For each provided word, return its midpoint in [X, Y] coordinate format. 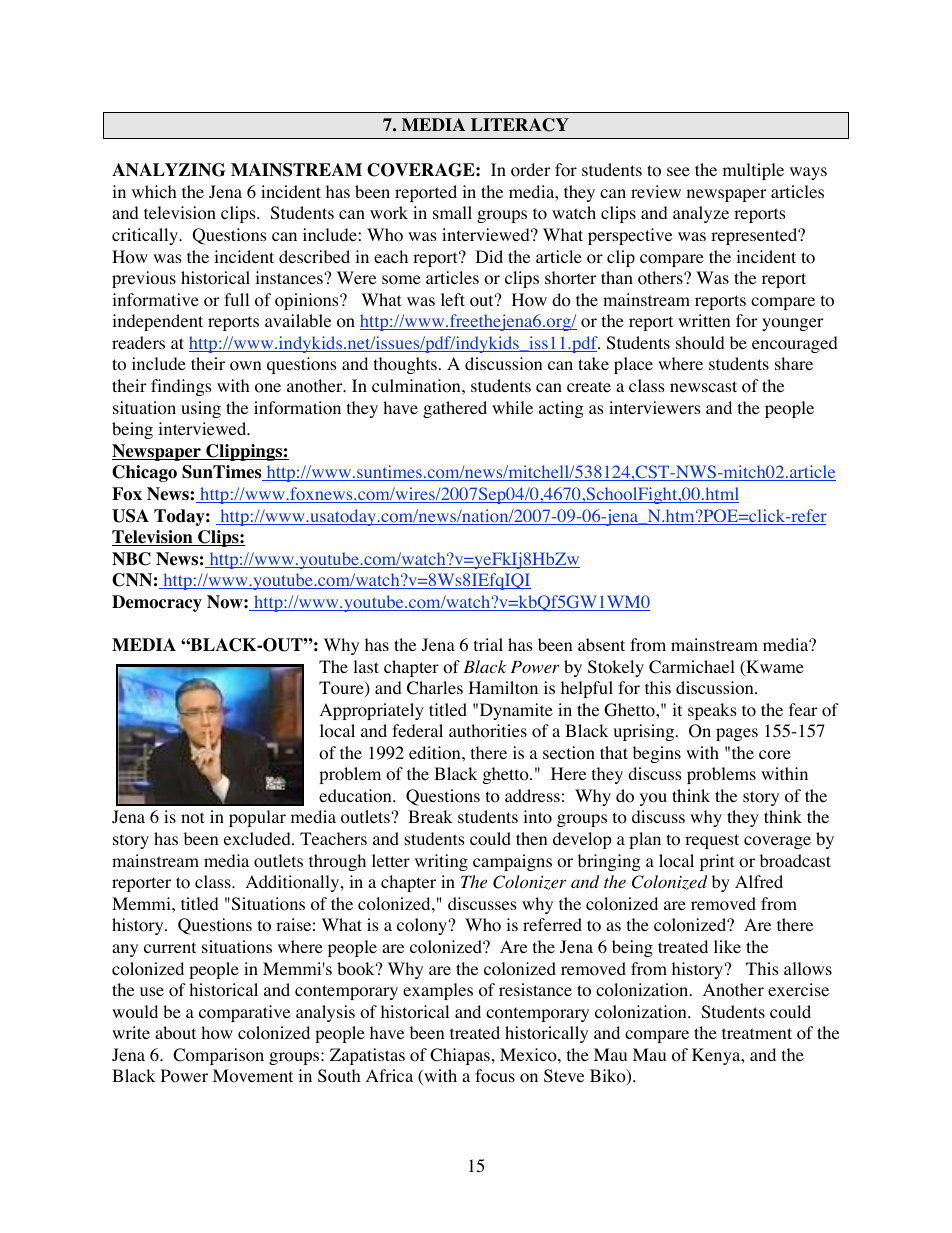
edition [436, 753]
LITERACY [520, 125]
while [512, 407]
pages [737, 734]
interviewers [655, 407]
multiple [753, 171]
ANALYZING [169, 170]
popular [257, 818]
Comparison [218, 1056]
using [201, 409]
